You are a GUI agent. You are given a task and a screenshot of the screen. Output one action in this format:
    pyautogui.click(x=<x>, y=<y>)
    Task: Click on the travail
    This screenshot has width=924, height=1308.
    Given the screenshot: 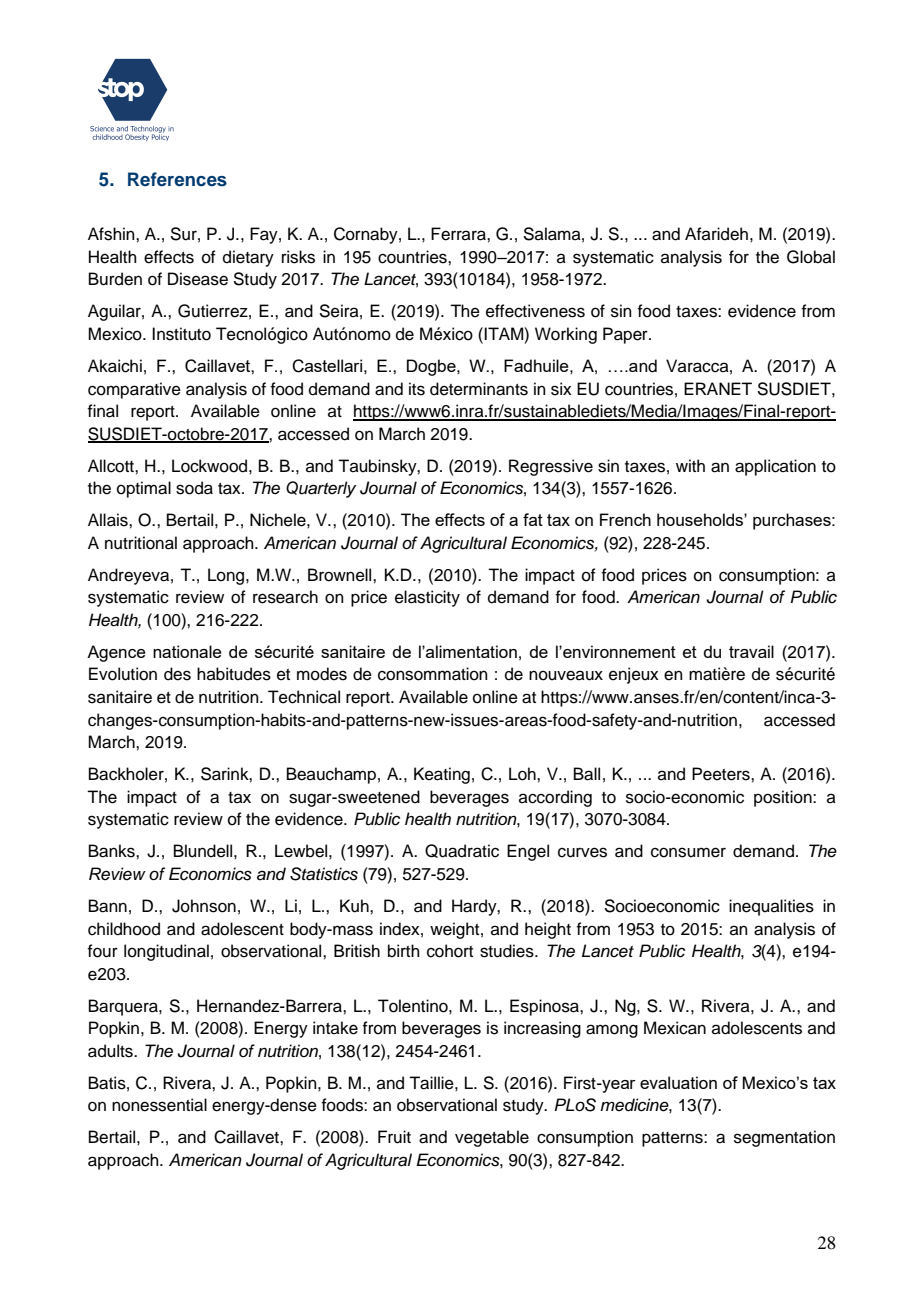 What is the action you would take?
    pyautogui.click(x=751, y=651)
